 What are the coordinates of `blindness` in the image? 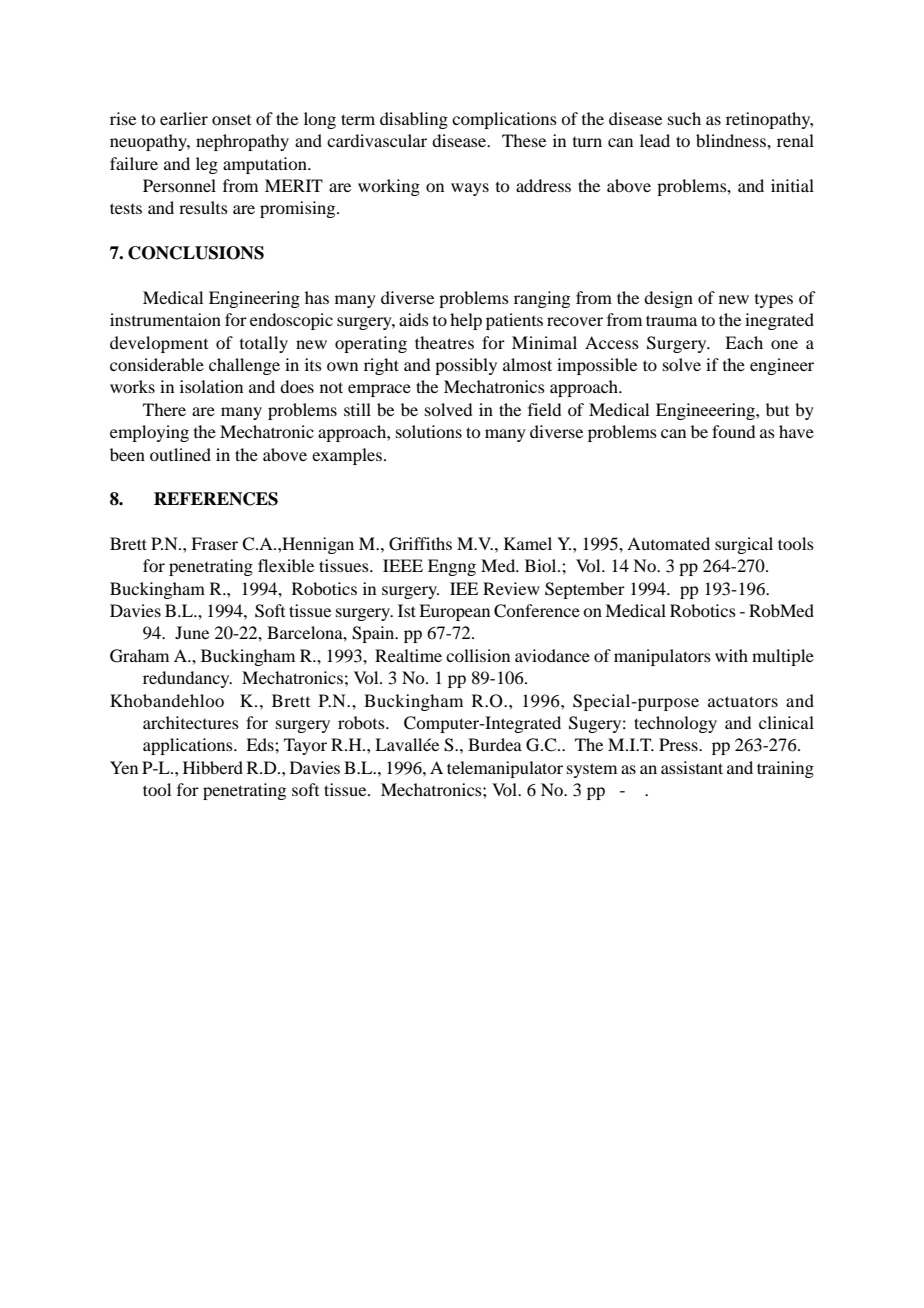 It's located at (732, 140).
